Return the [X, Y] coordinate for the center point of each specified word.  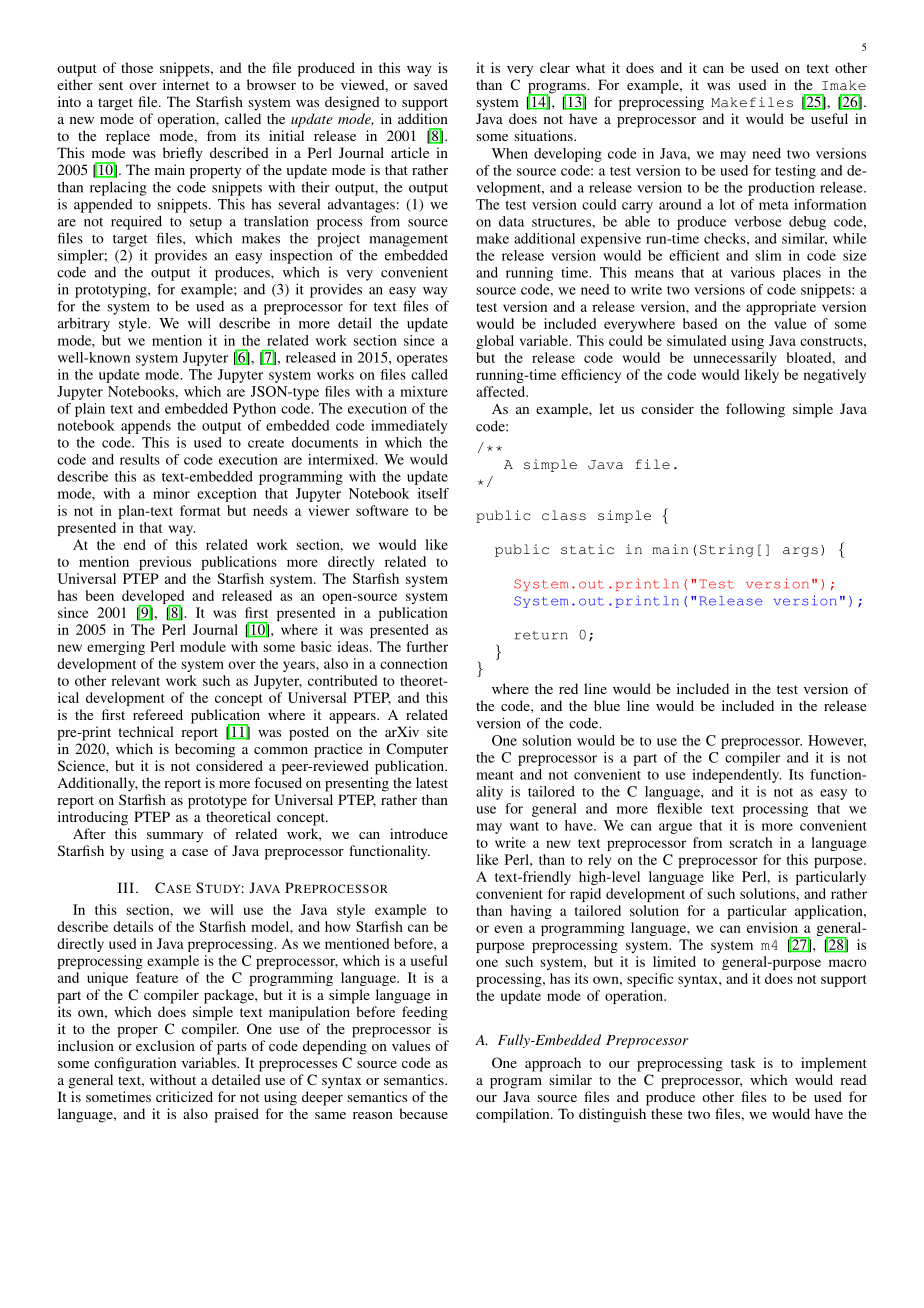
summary [175, 837]
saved [431, 84]
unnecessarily [735, 359]
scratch [750, 842]
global [495, 342]
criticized [184, 1096]
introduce [419, 833]
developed [153, 598]
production [781, 189]
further [427, 646]
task [743, 1062]
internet [186, 84]
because [423, 1113]
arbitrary [84, 325]
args [800, 552]
